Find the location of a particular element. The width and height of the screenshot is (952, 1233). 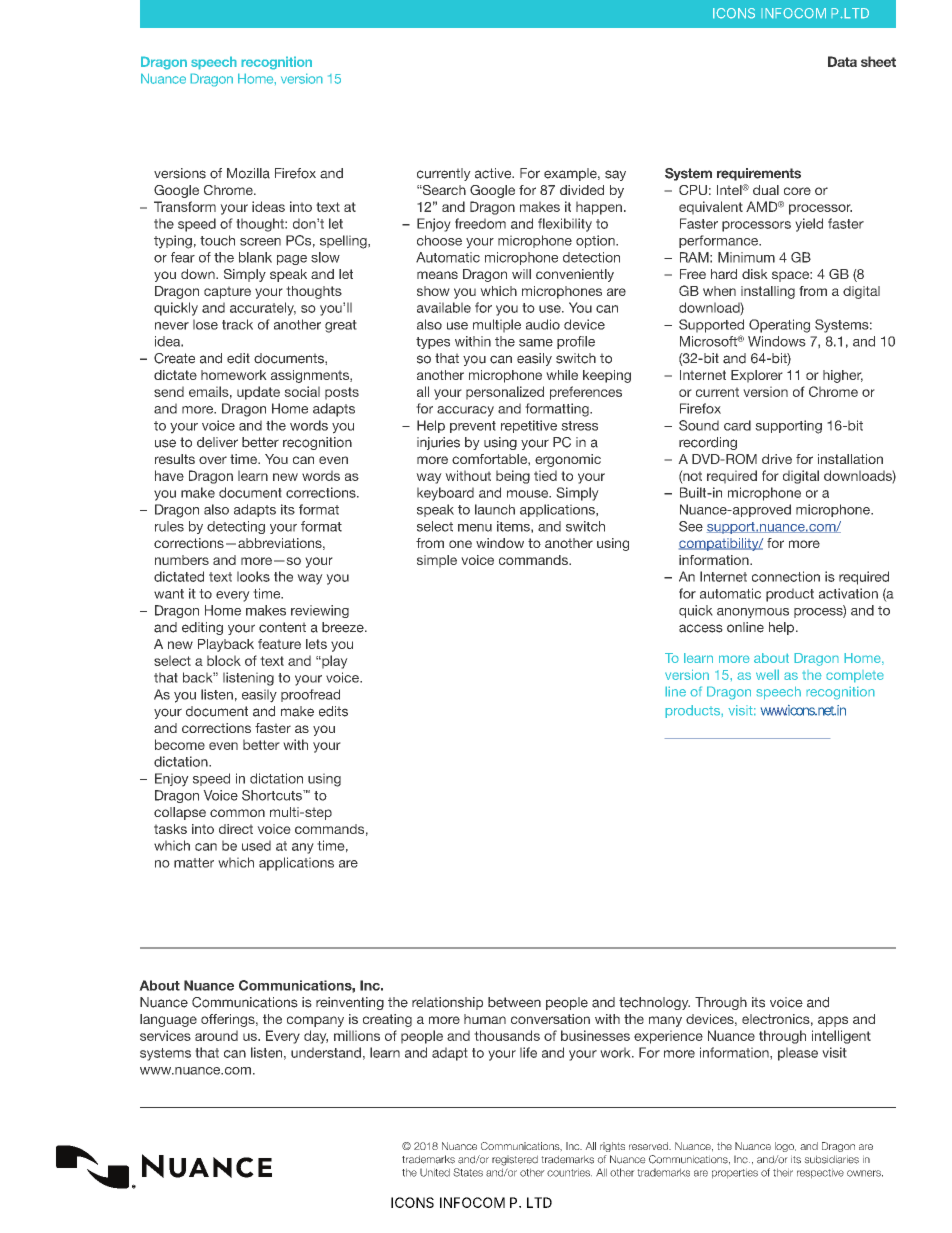

active is located at coordinates (494, 173).
